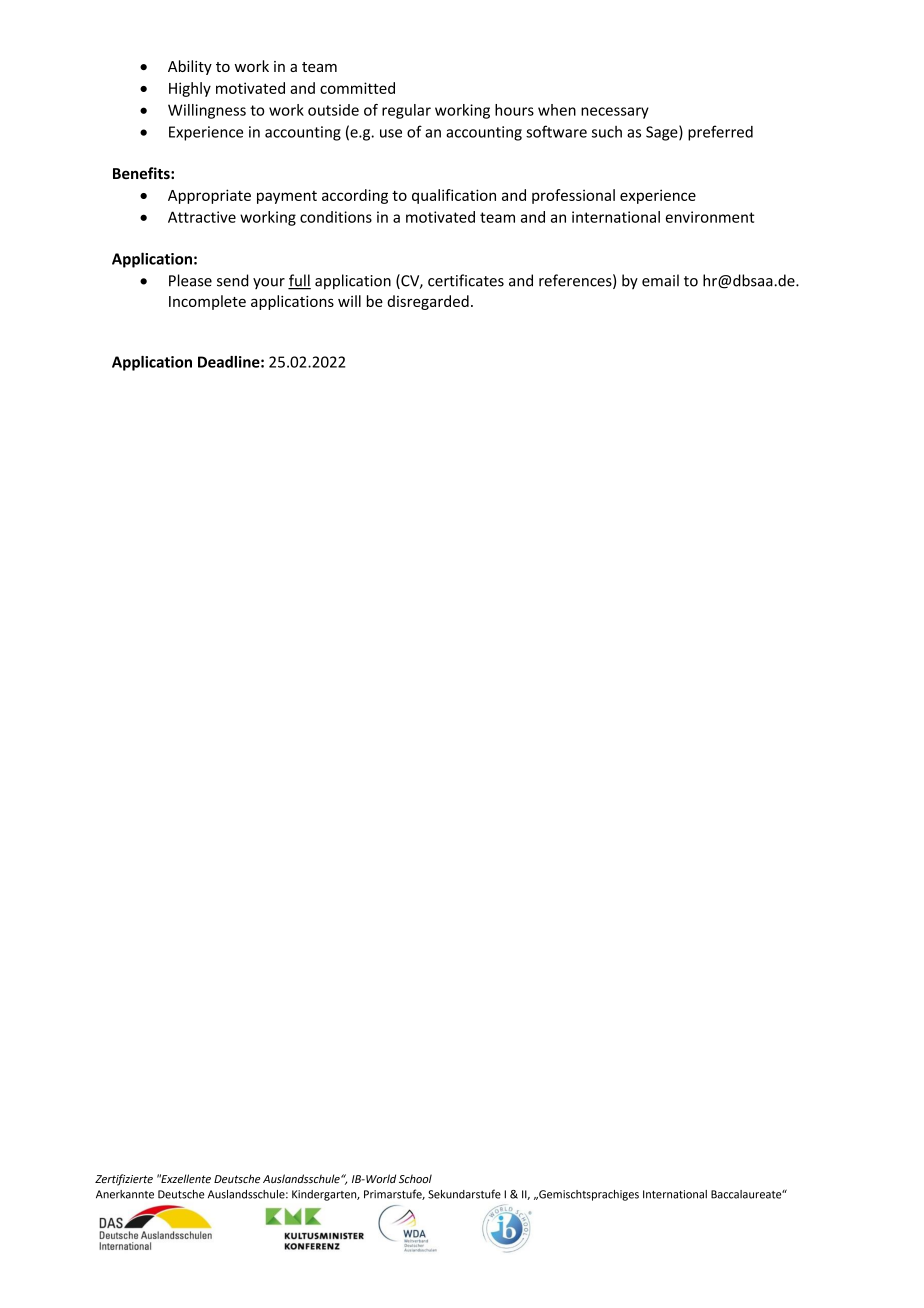 The height and width of the screenshot is (1308, 924). I want to click on environment, so click(710, 217).
